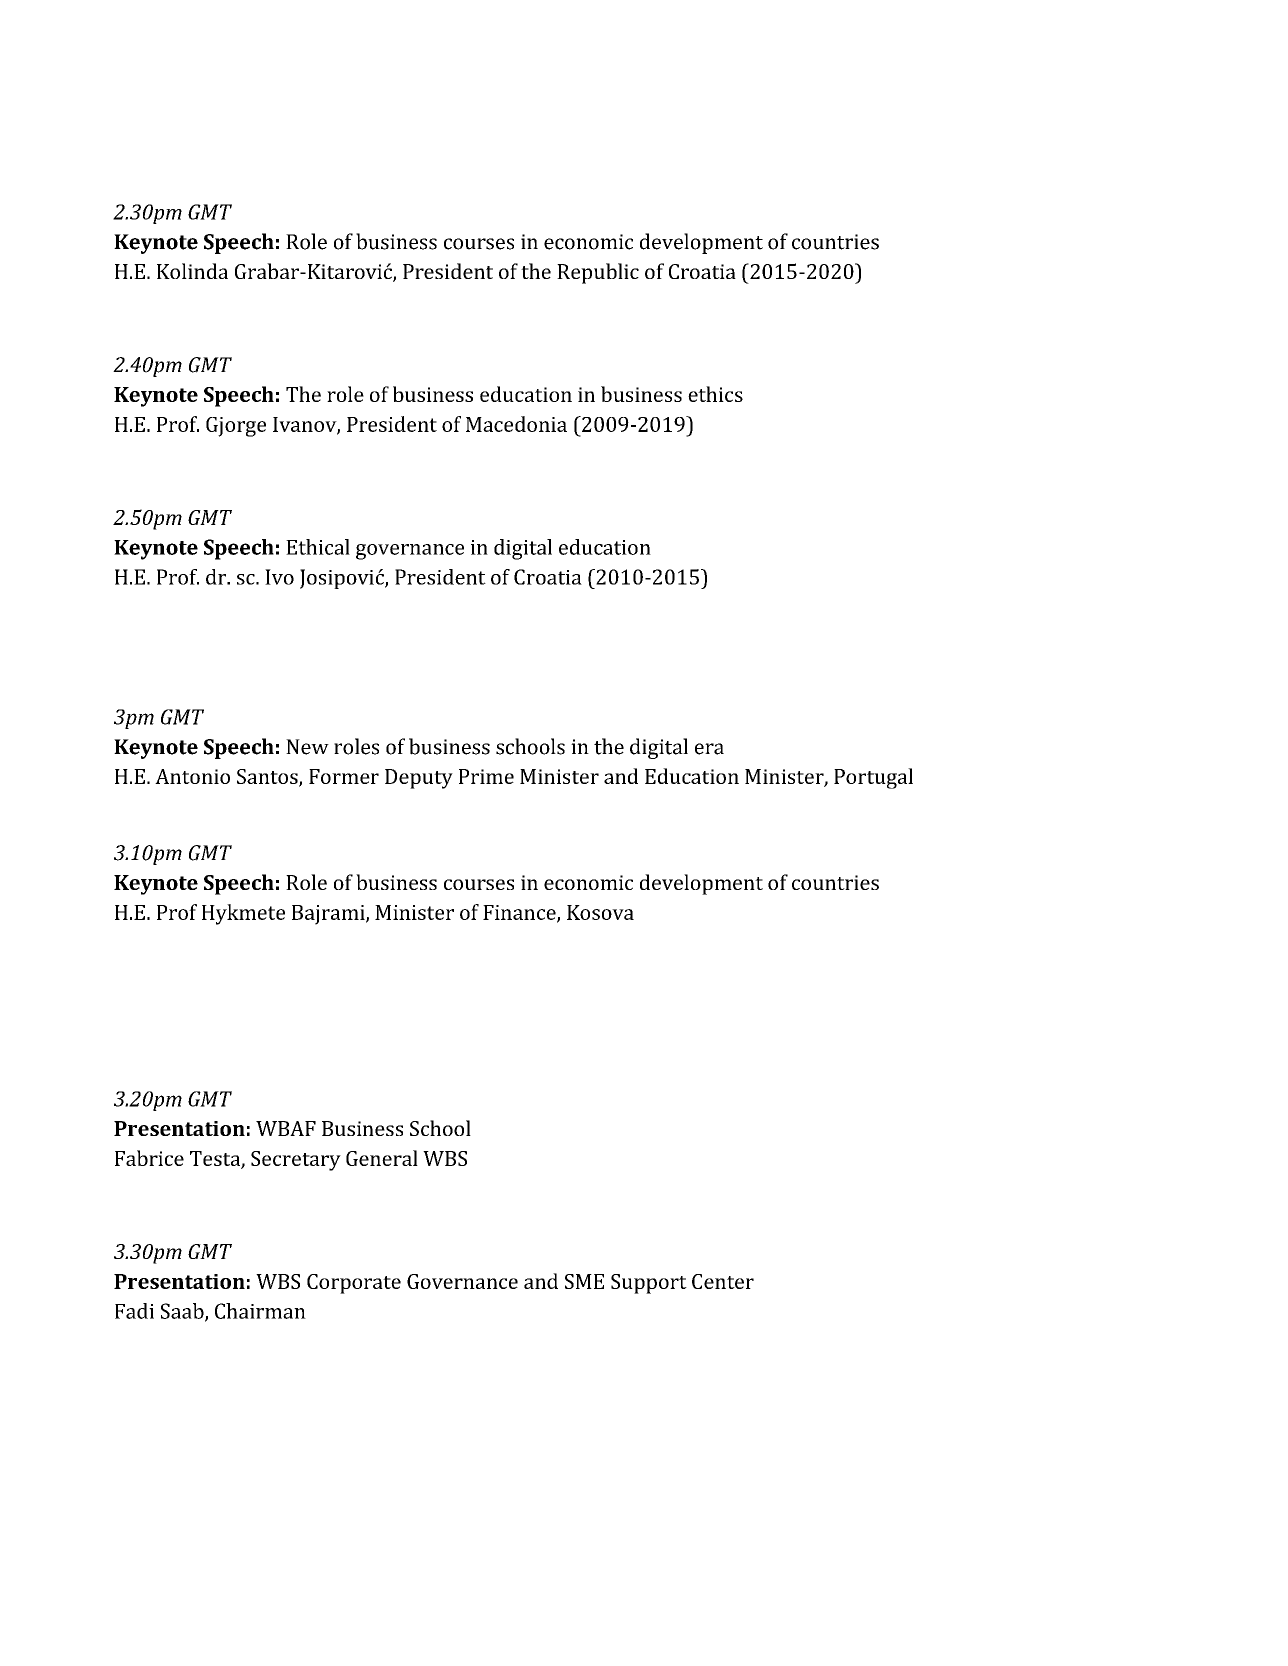 The width and height of the screenshot is (1288, 1666). Describe the element at coordinates (723, 1281) in the screenshot. I see `Center` at that location.
